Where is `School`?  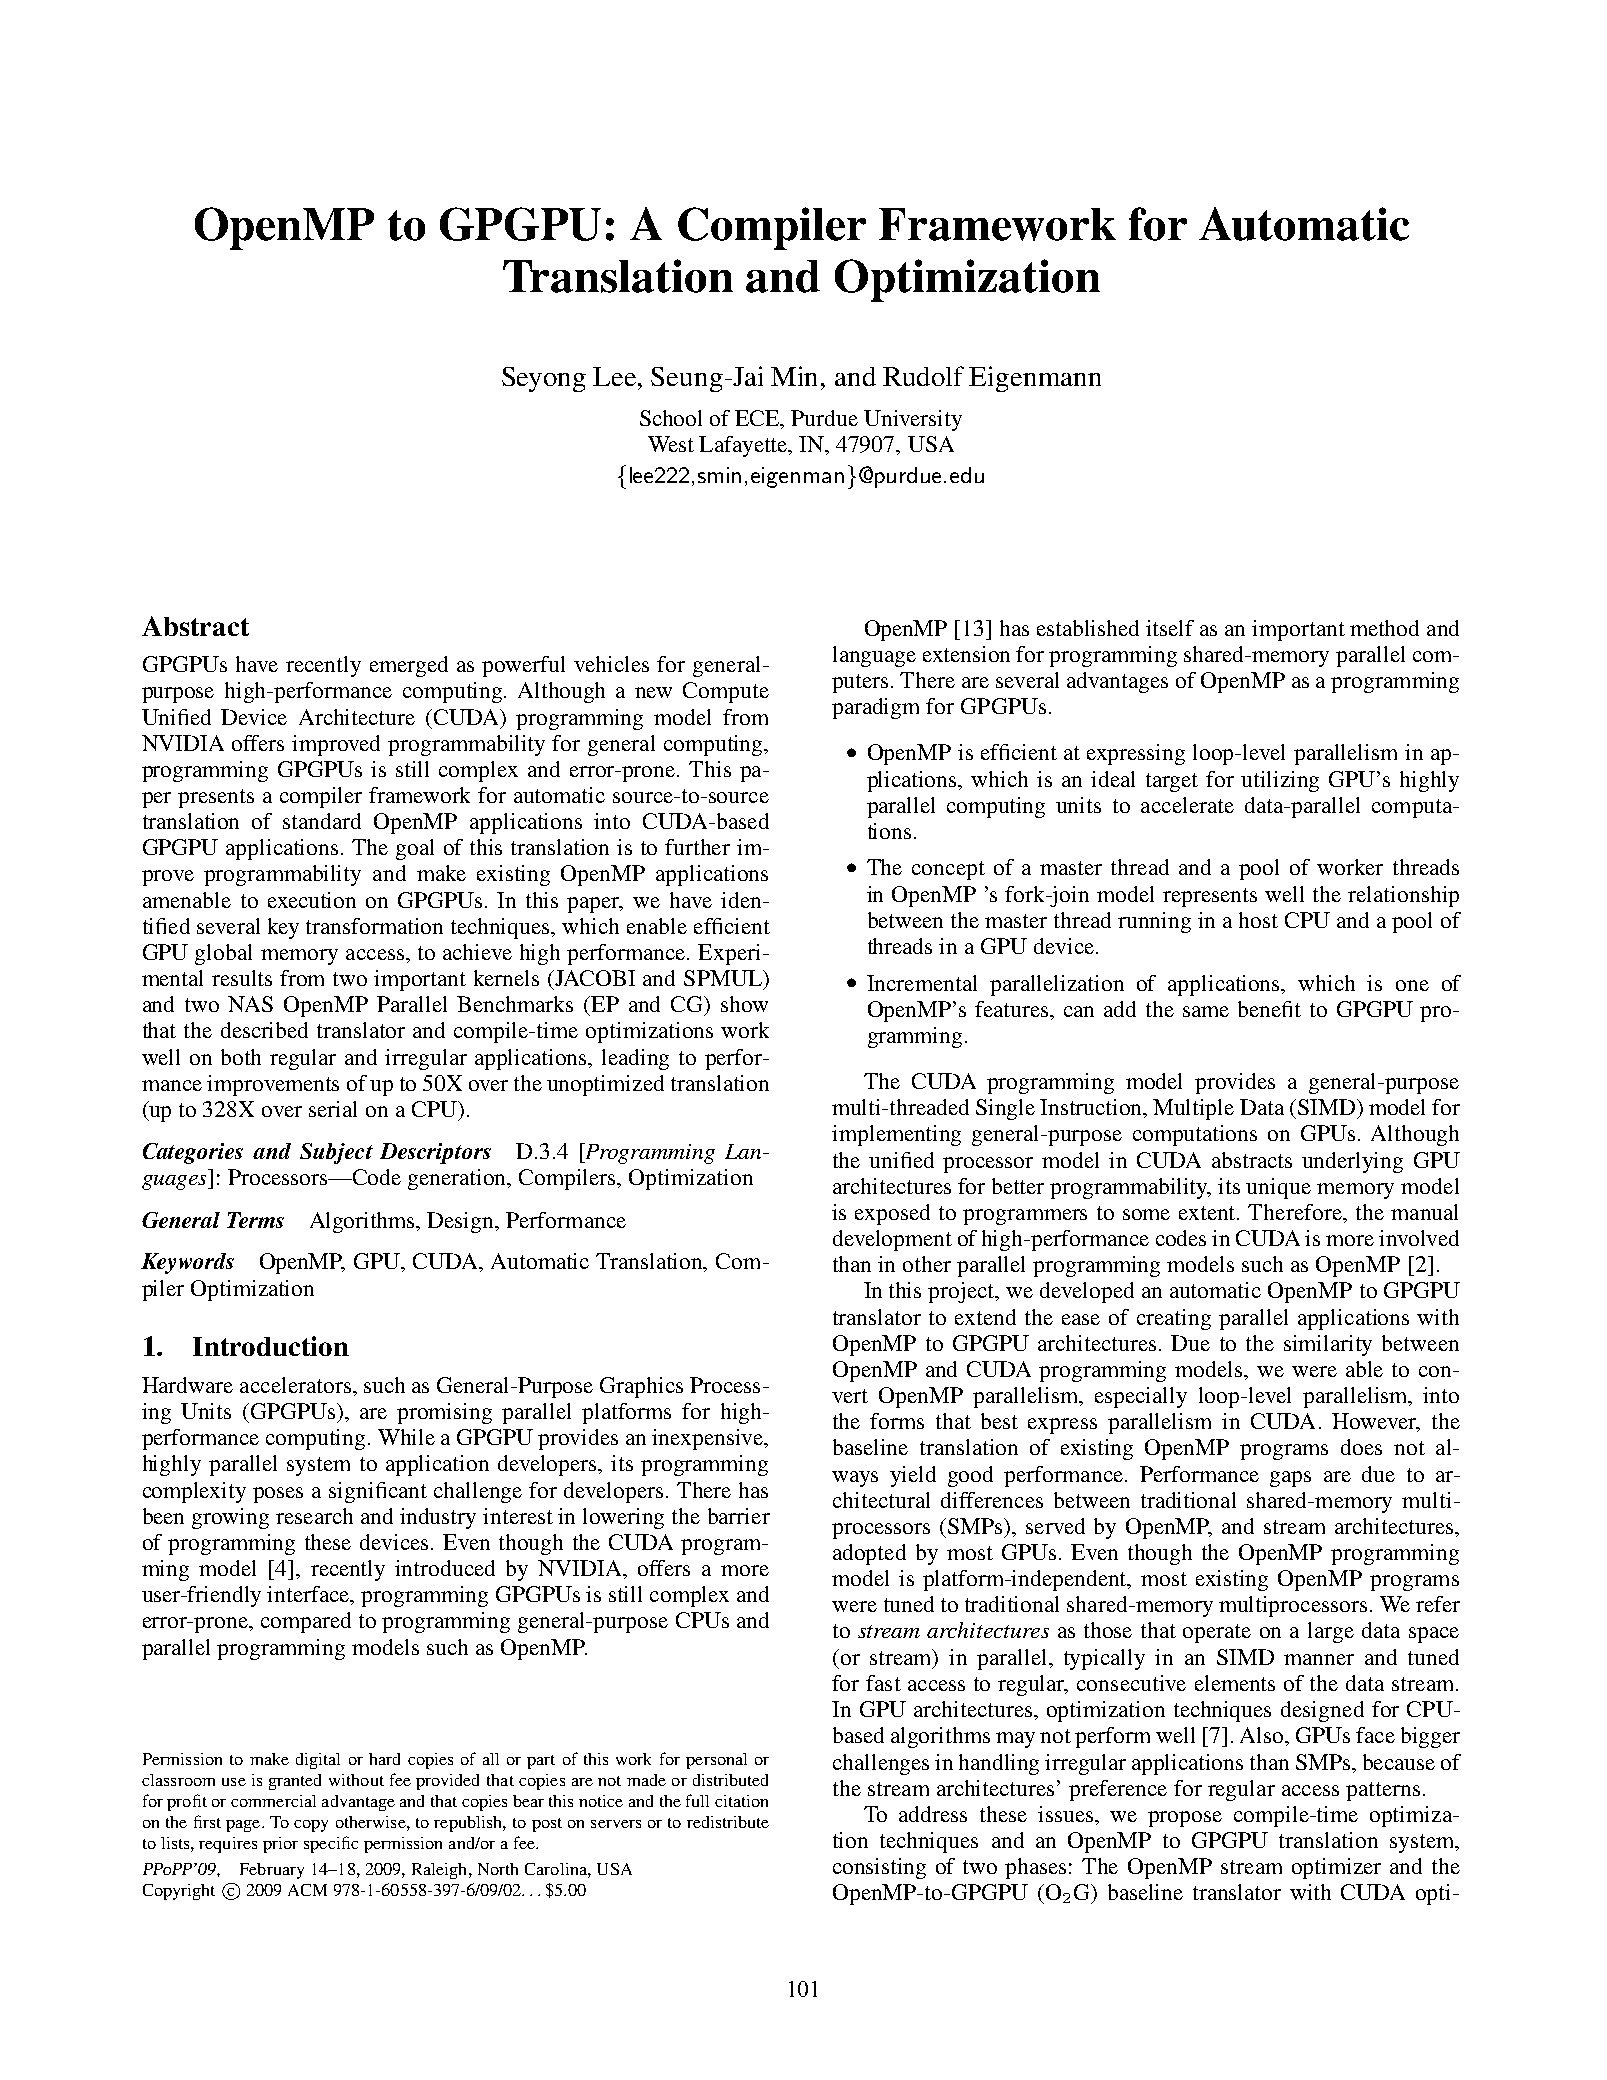 School is located at coordinates (671, 418).
